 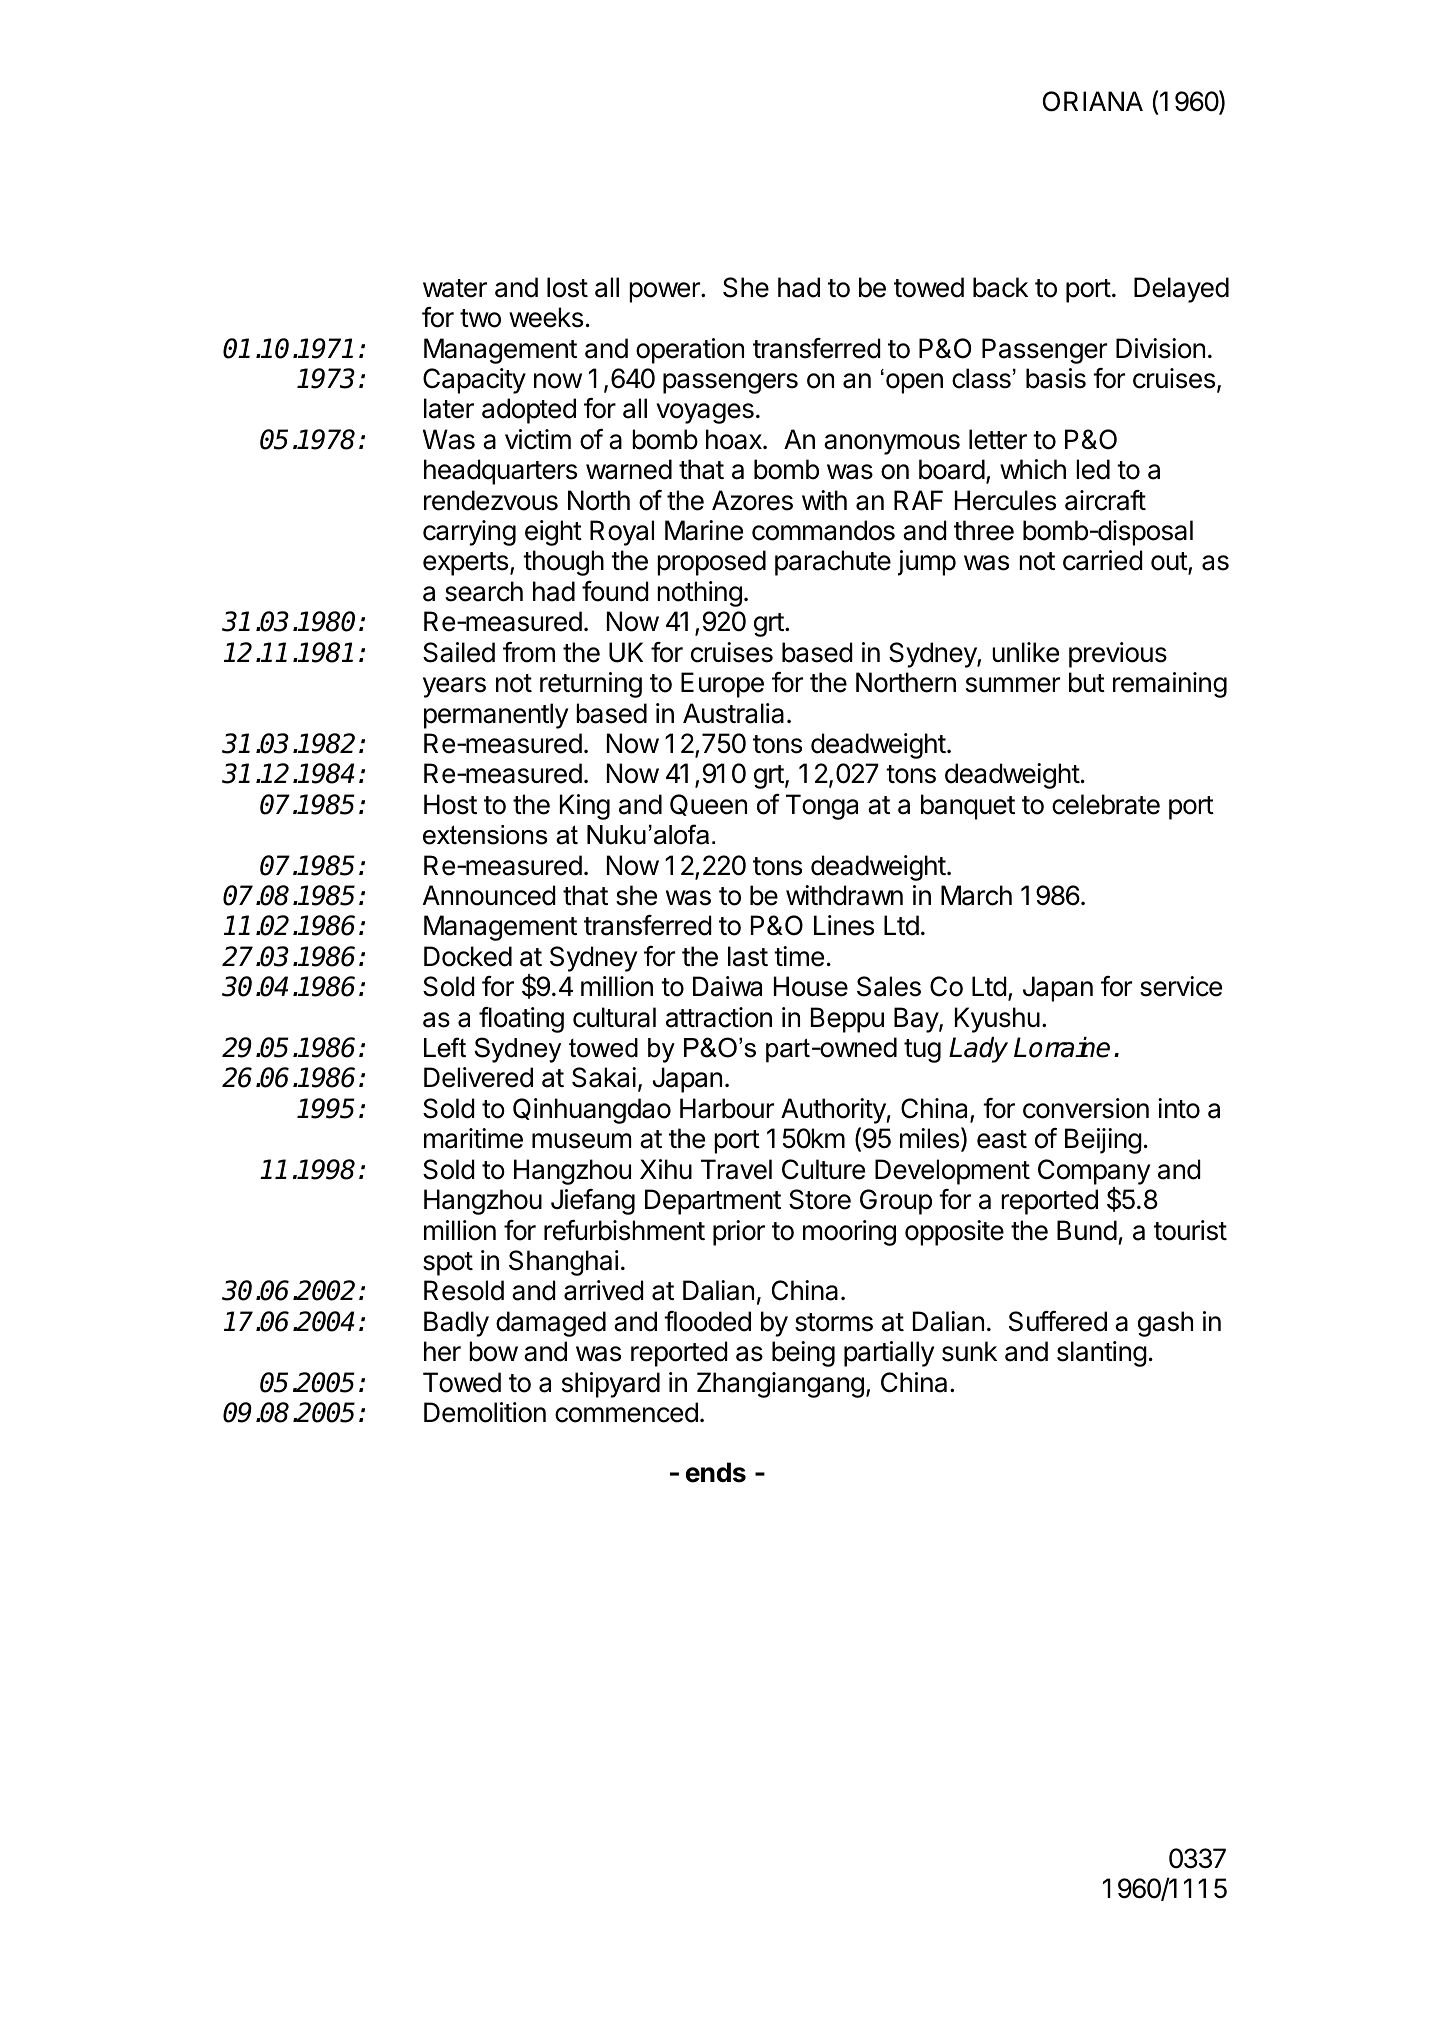 What do you see at coordinates (1106, 804) in the screenshot?
I see `celebrate` at bounding box center [1106, 804].
